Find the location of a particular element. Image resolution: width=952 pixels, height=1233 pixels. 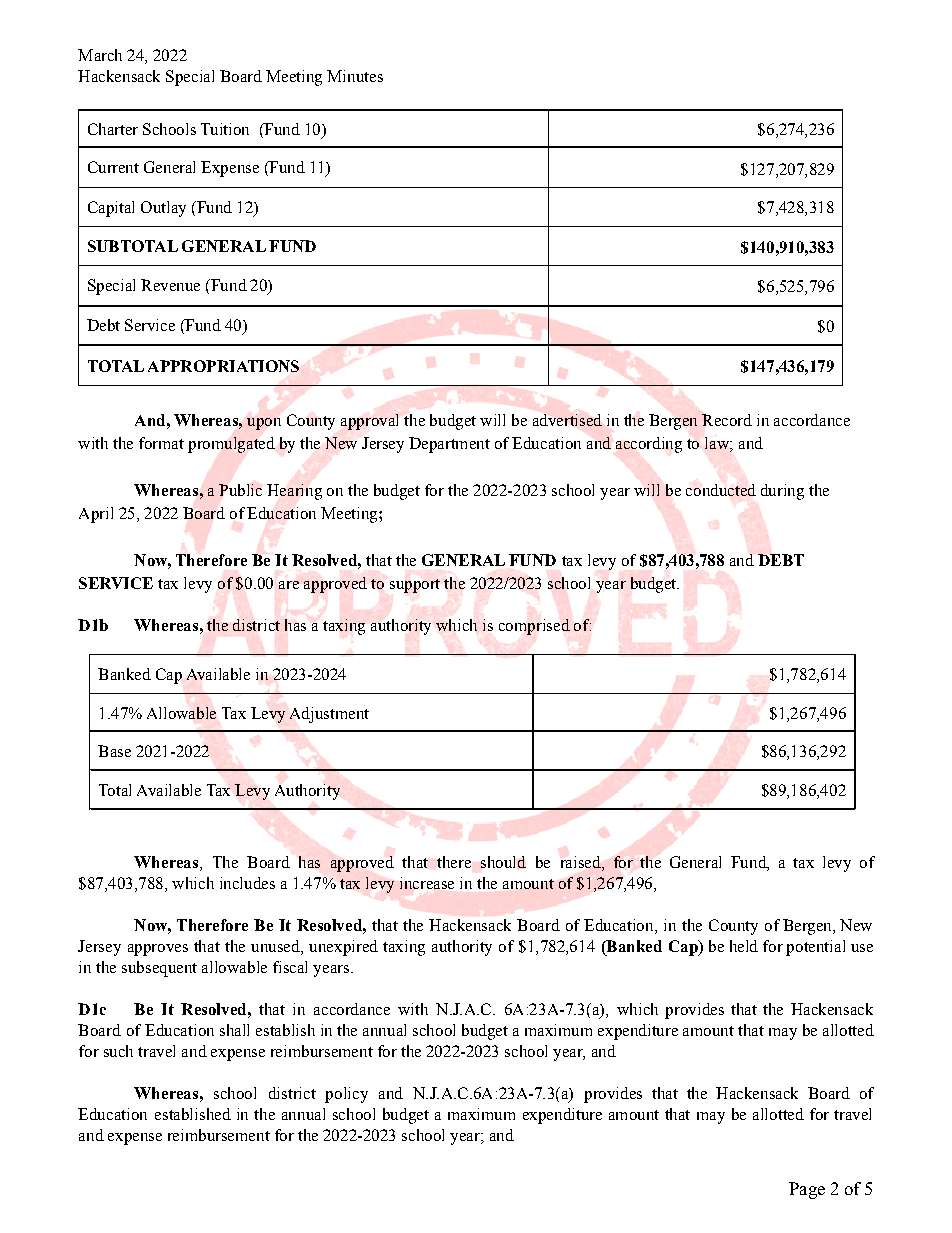

includes is located at coordinates (247, 883).
